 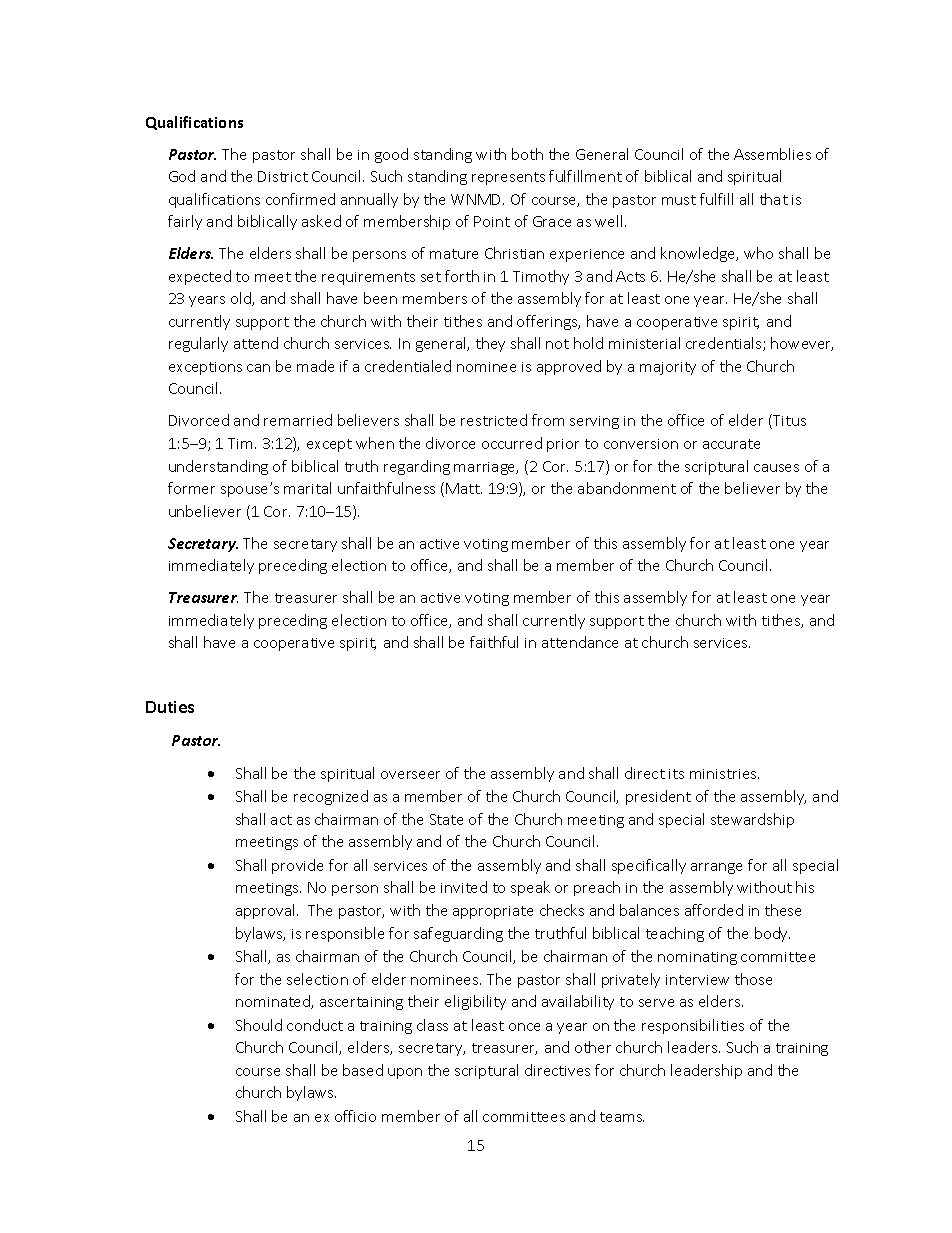 What do you see at coordinates (191, 488) in the document?
I see `former` at bounding box center [191, 488].
